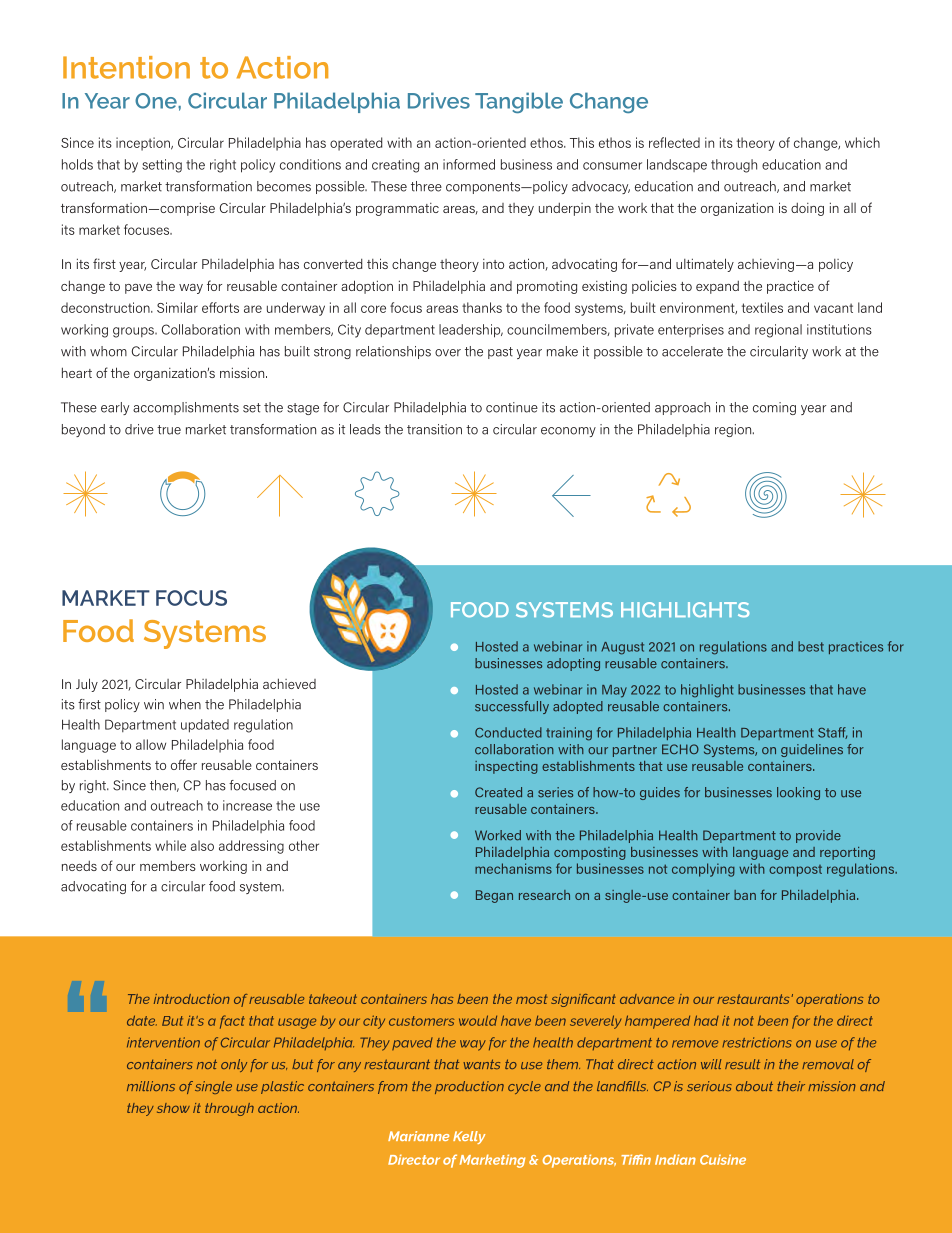 The height and width of the image is (1233, 952). I want to click on HIGHLIGHTS, so click(685, 610).
